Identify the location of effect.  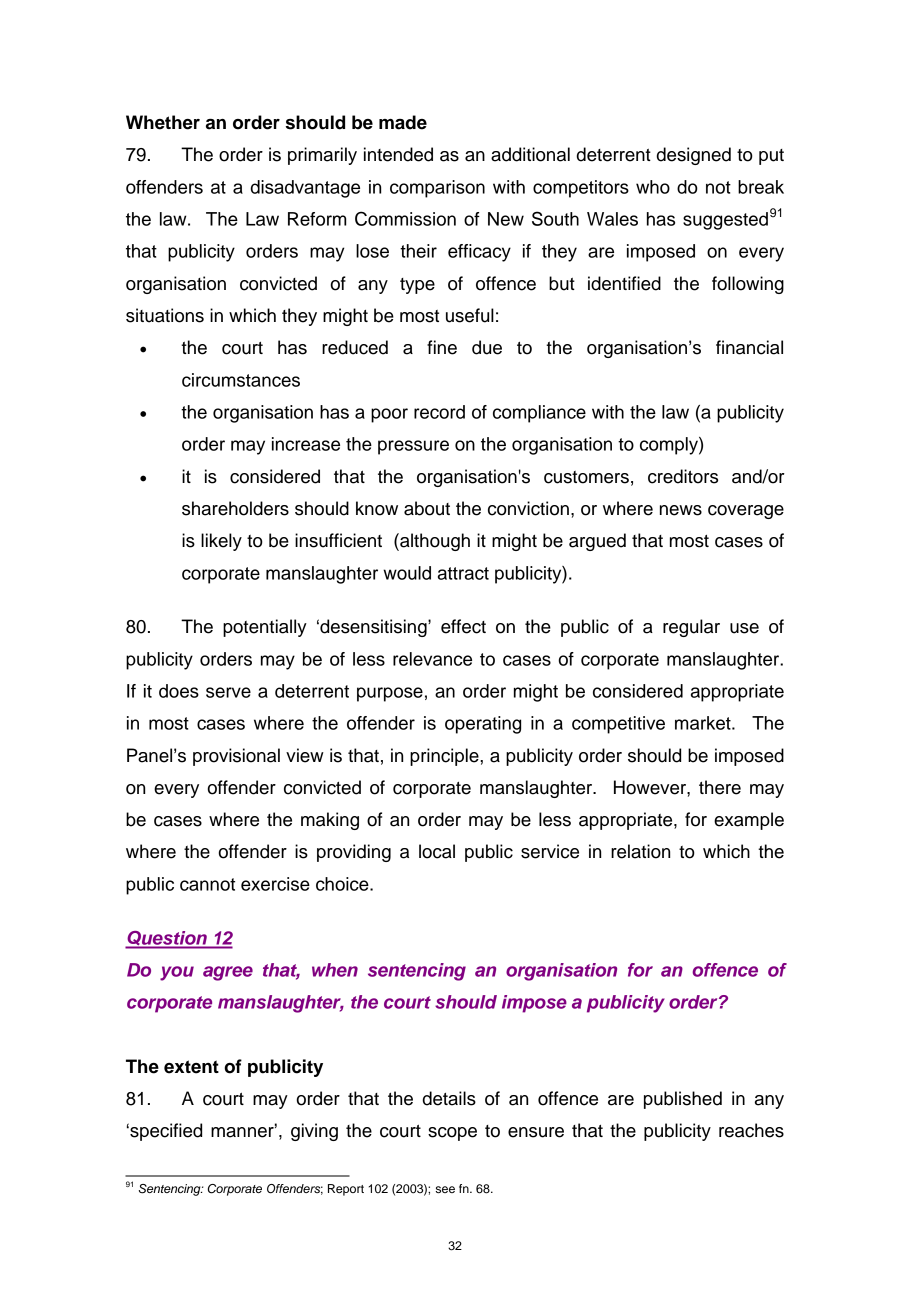
(463, 626).
